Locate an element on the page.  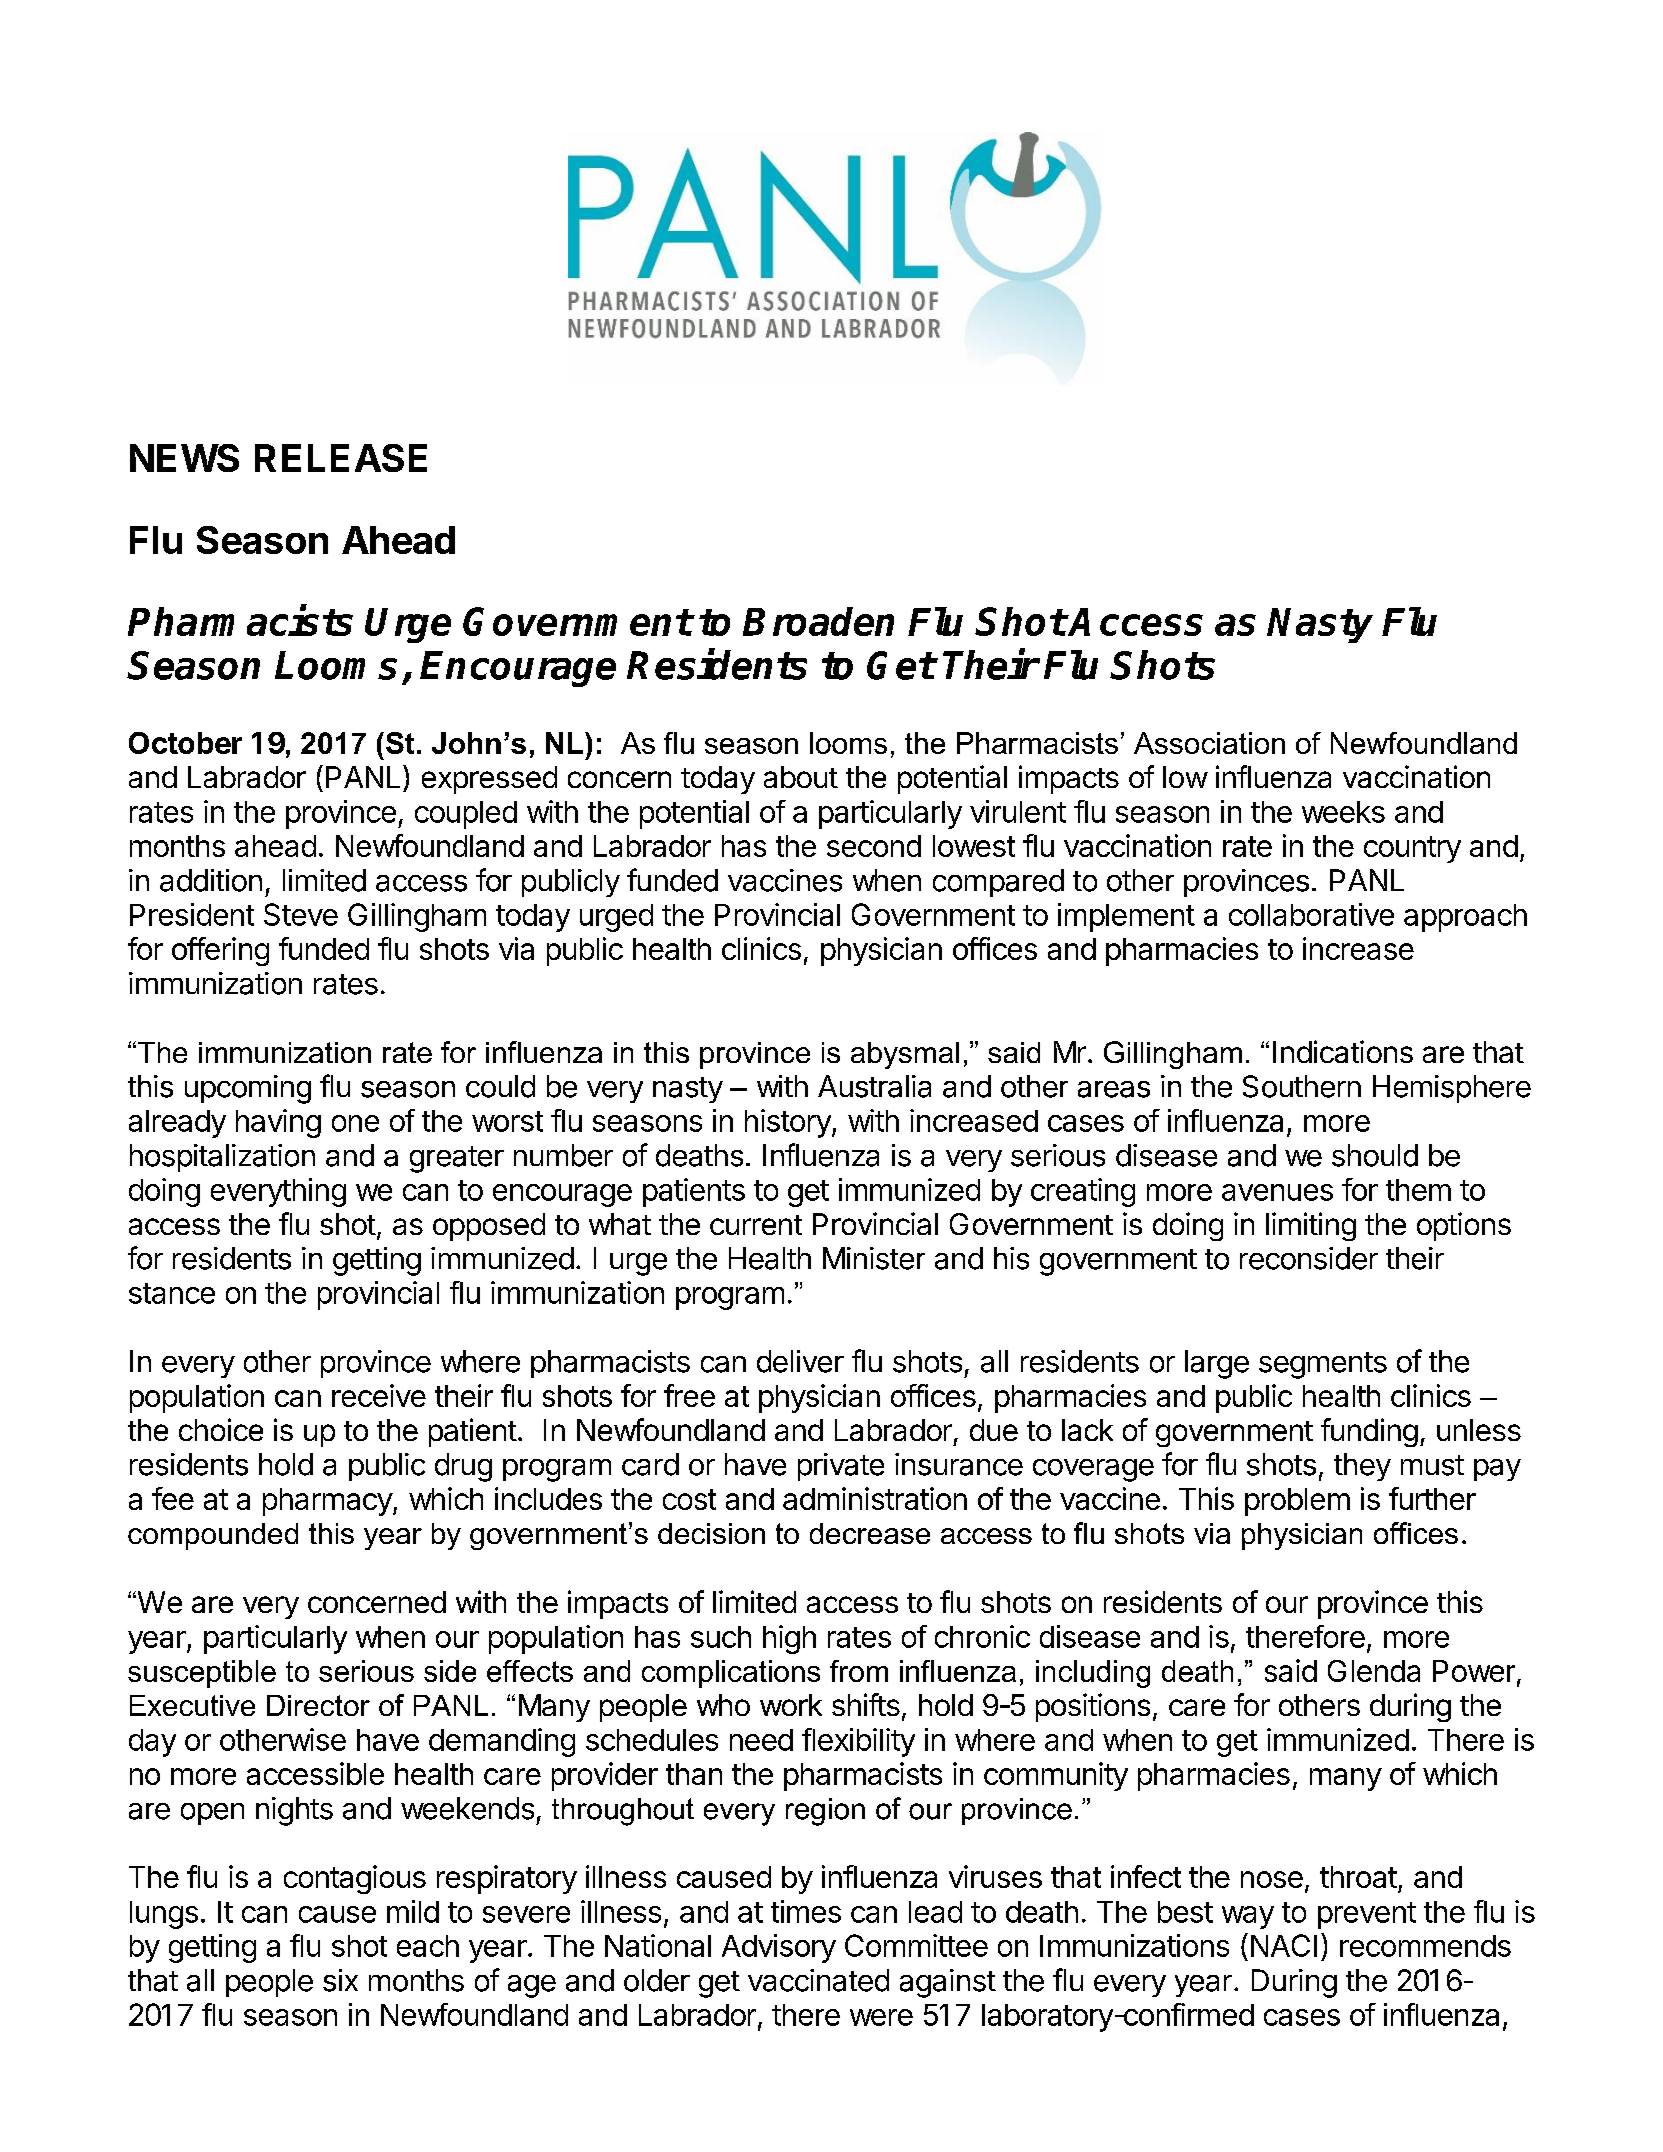
about is located at coordinates (801, 777).
